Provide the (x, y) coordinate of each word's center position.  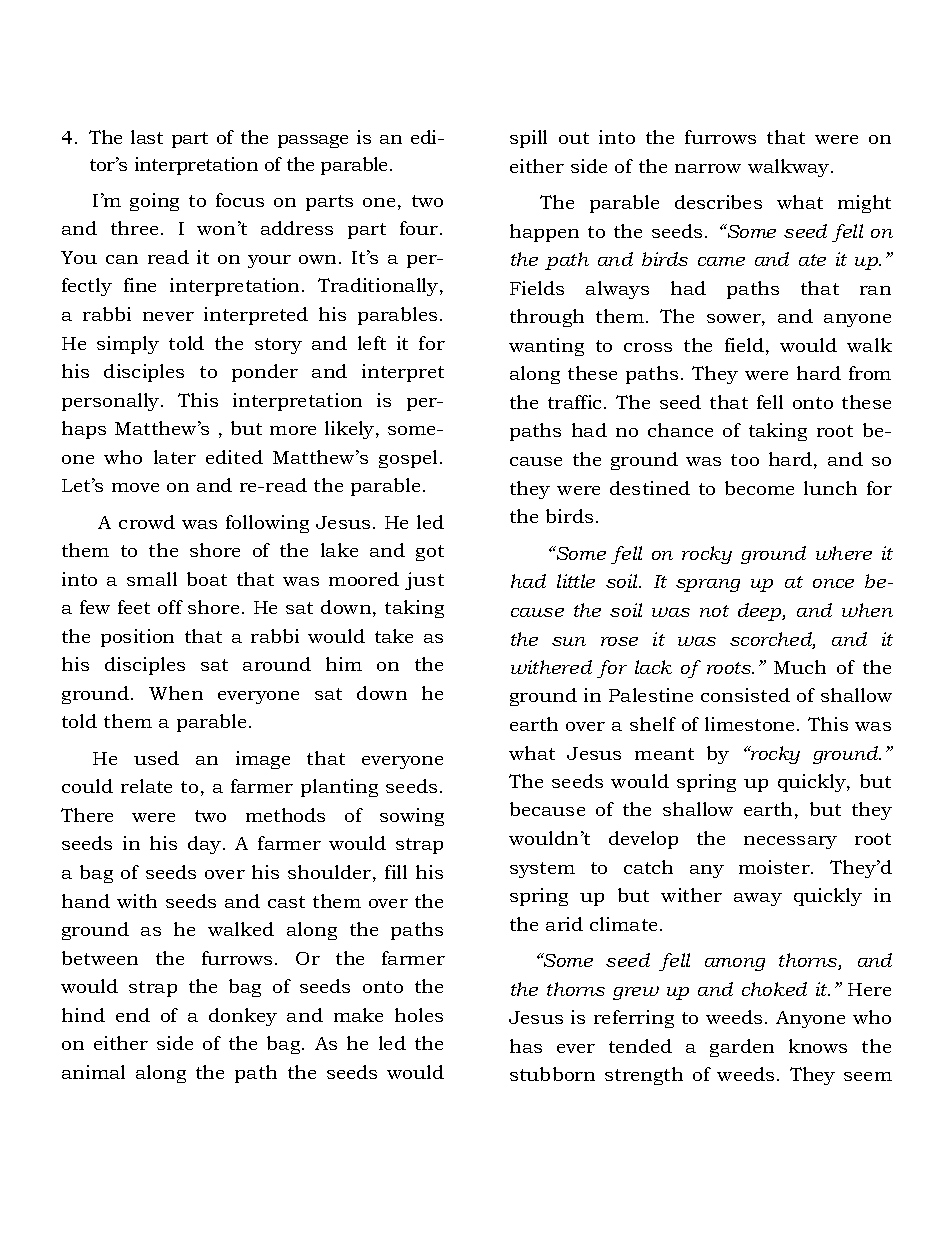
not (714, 611)
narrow (708, 168)
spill (528, 139)
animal (93, 1072)
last (147, 137)
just (424, 581)
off (170, 607)
